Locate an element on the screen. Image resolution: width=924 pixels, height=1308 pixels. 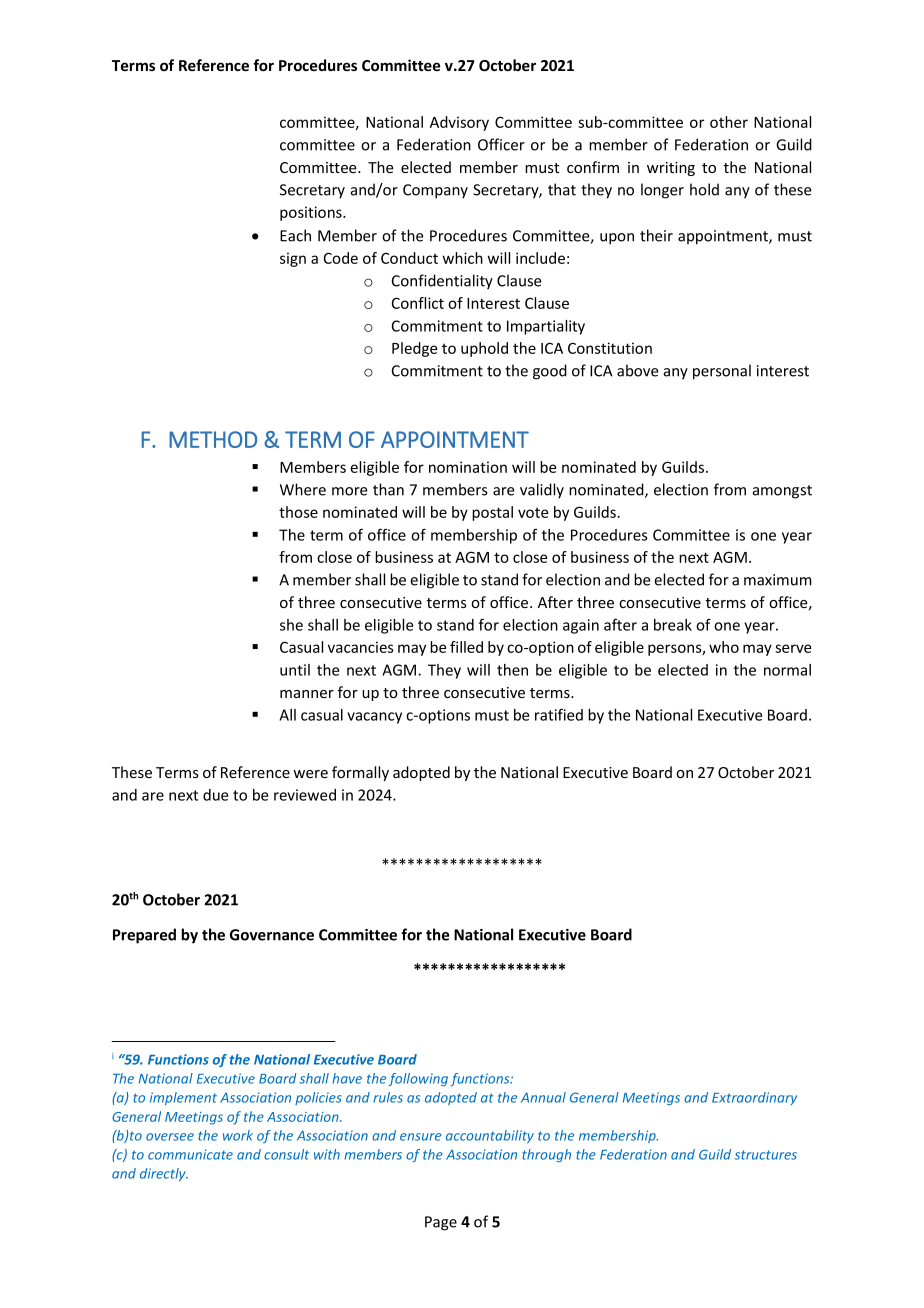
other is located at coordinates (729, 122).
